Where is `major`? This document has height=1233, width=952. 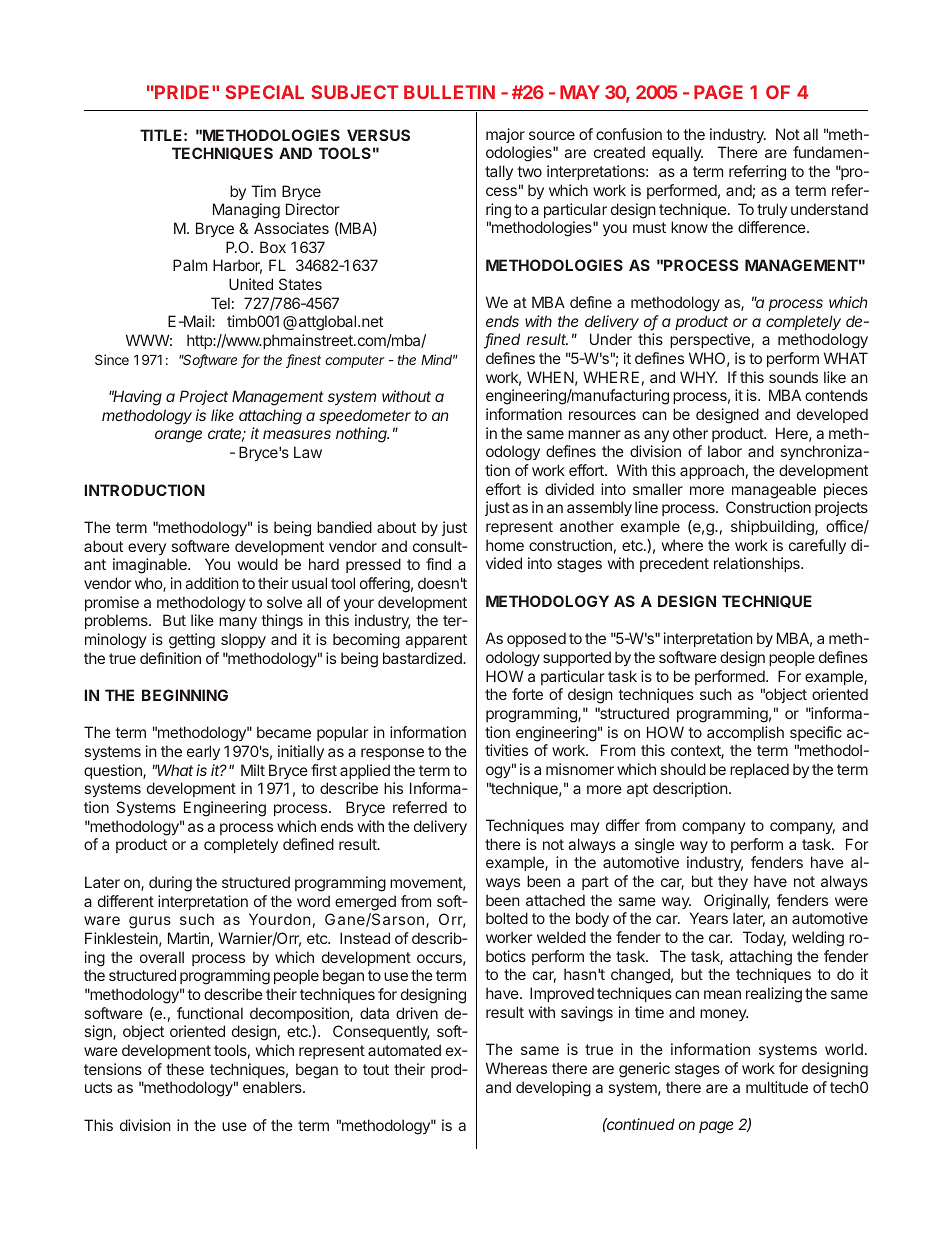 major is located at coordinates (505, 135).
